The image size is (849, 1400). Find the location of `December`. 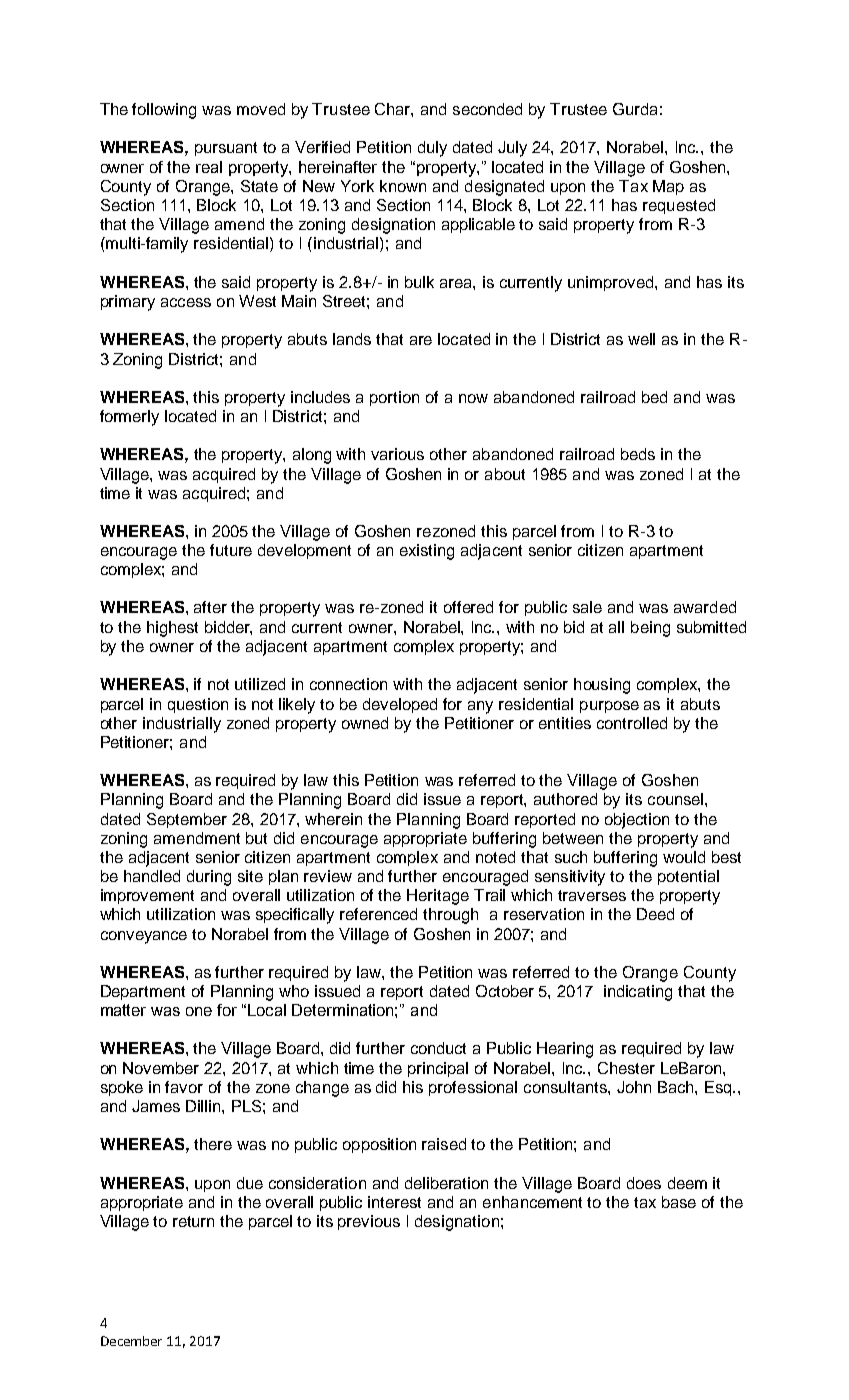

December is located at coordinates (131, 1341).
